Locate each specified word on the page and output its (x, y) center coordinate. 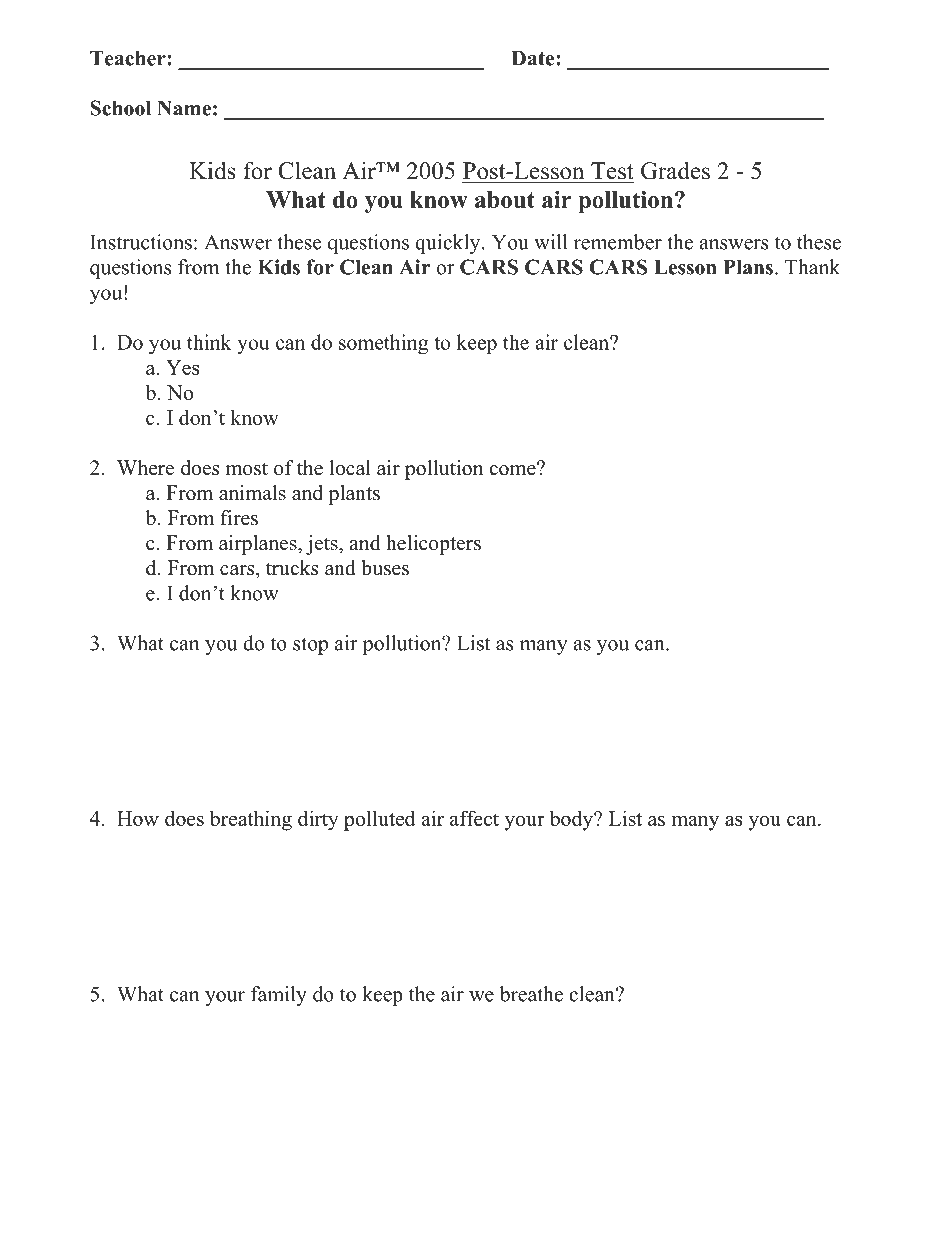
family (279, 996)
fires (239, 518)
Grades (675, 170)
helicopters (433, 545)
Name (184, 108)
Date (534, 58)
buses (385, 568)
